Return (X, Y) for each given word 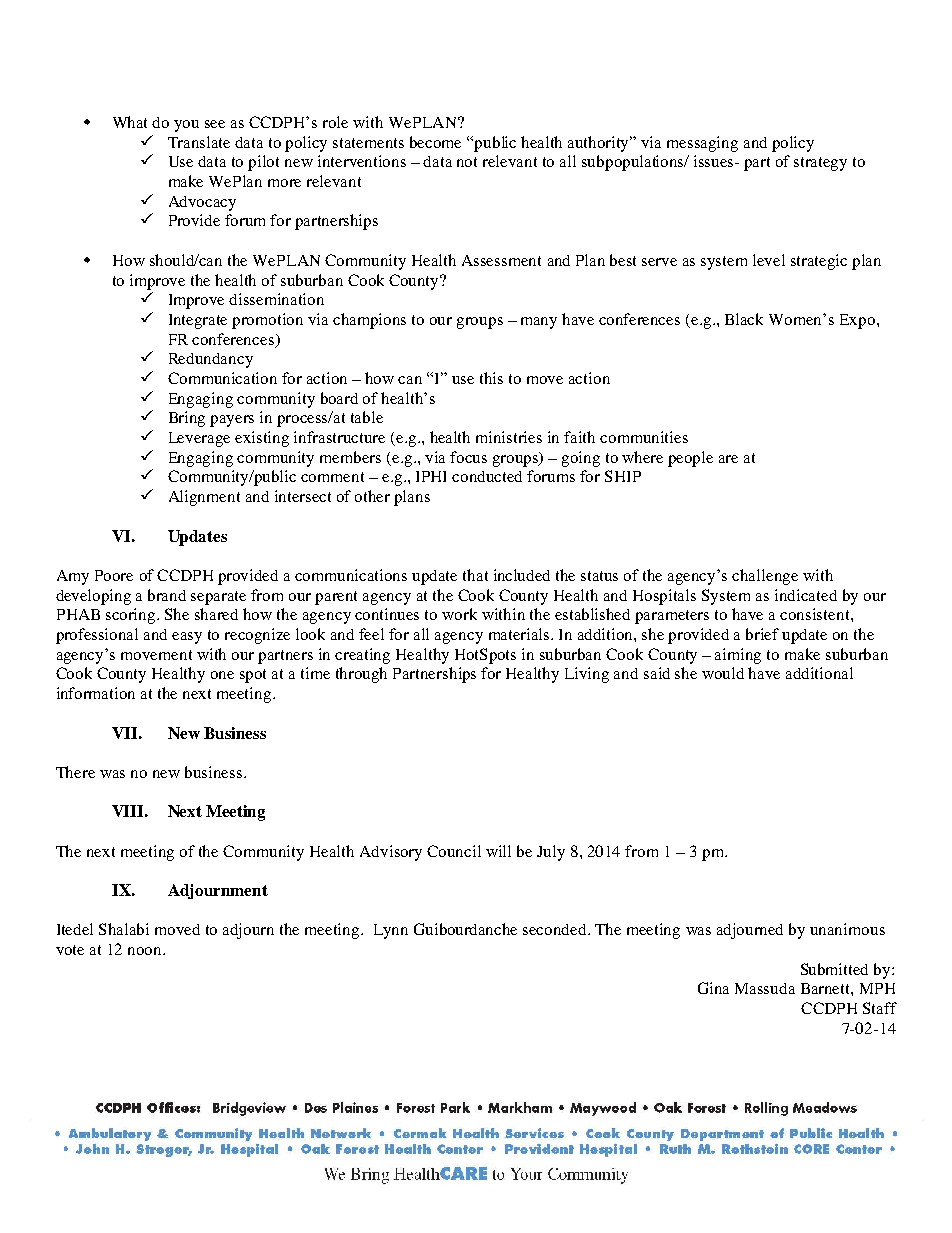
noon (146, 951)
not (467, 162)
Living (587, 675)
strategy (820, 164)
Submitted (834, 969)
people (690, 459)
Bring (187, 419)
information (96, 693)
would (723, 673)
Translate (199, 142)
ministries (509, 437)
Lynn (391, 931)
